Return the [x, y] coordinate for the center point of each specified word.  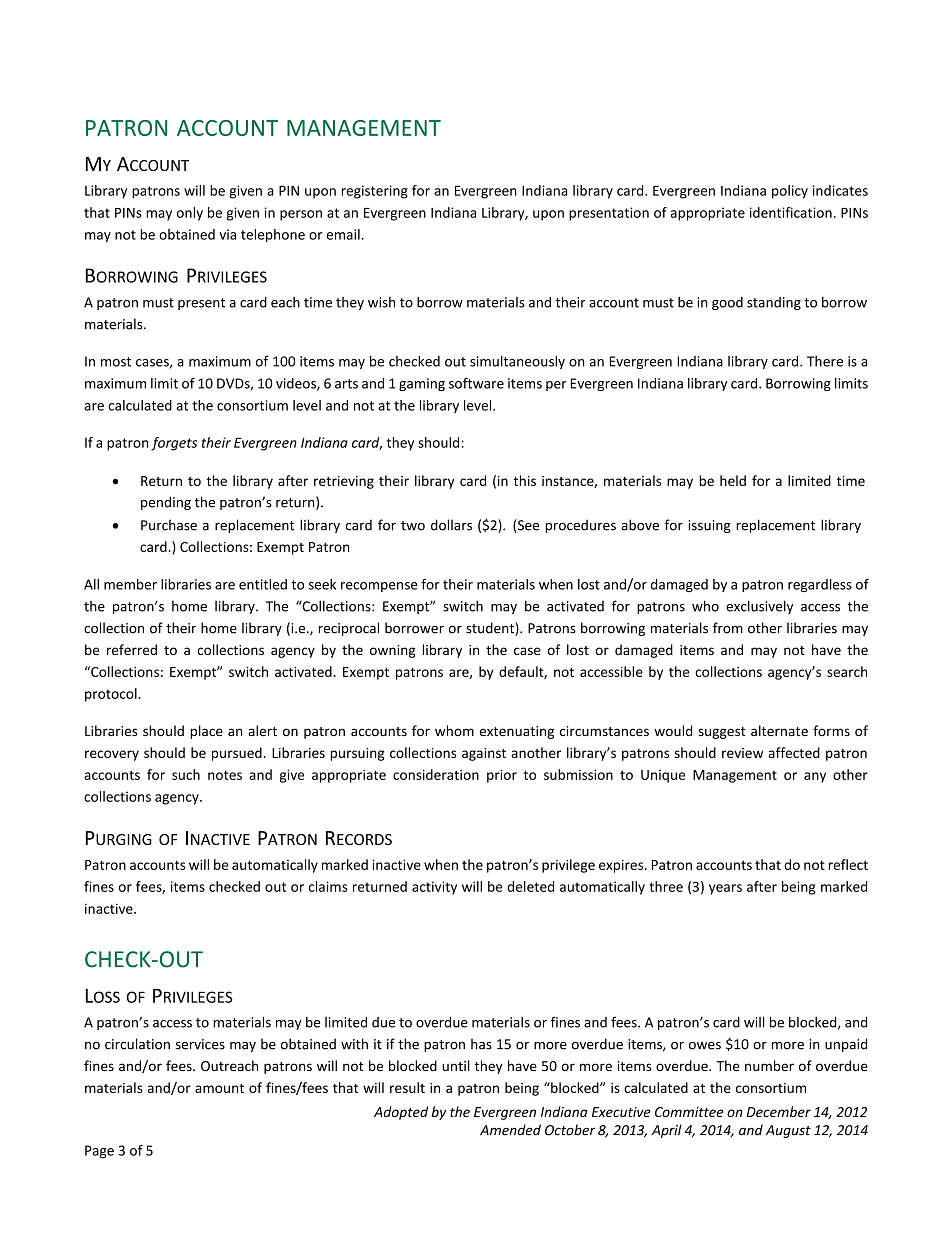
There [825, 361]
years [725, 889]
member [130, 584]
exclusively [759, 607]
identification [791, 212]
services [200, 1044]
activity [434, 888]
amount [219, 1088]
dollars [451, 525]
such [186, 774]
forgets [174, 444]
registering [375, 192]
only [190, 214]
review [742, 753]
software [476, 383]
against [484, 754]
